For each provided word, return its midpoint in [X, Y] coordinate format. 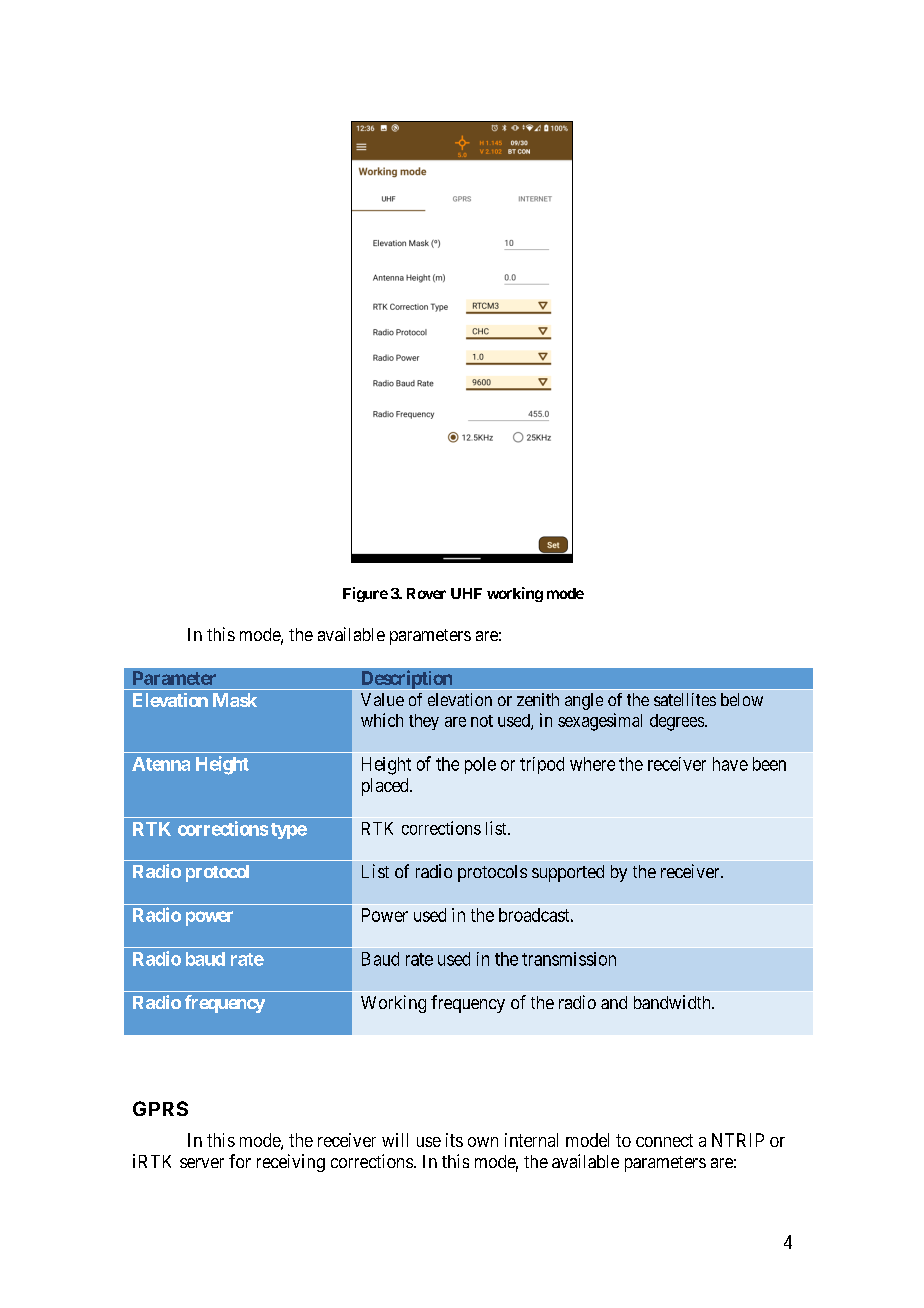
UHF [466, 593]
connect [664, 1140]
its [454, 1140]
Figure [365, 594]
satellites [685, 699]
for [240, 1161]
